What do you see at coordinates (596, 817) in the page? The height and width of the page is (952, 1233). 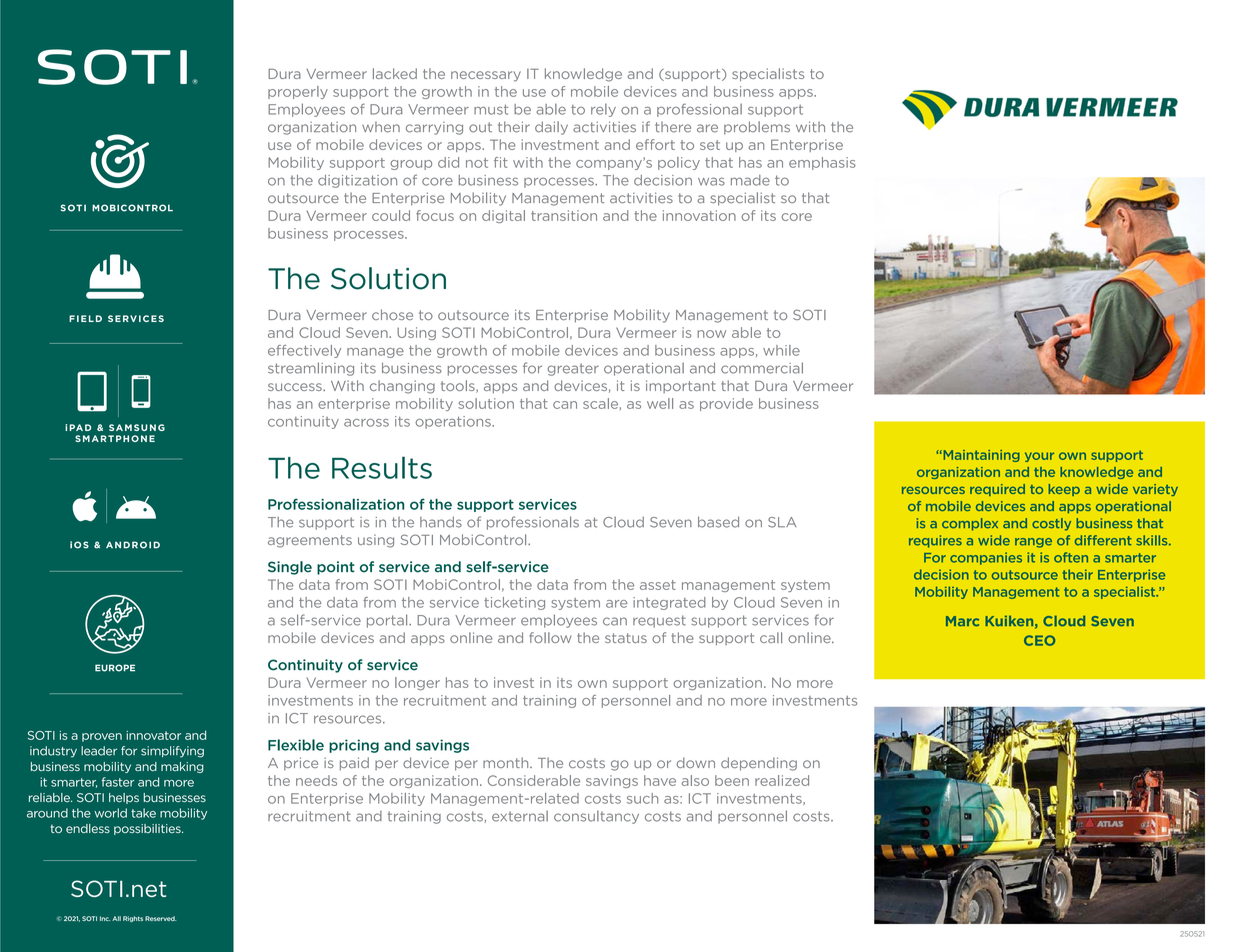 I see `consultancy` at bounding box center [596, 817].
